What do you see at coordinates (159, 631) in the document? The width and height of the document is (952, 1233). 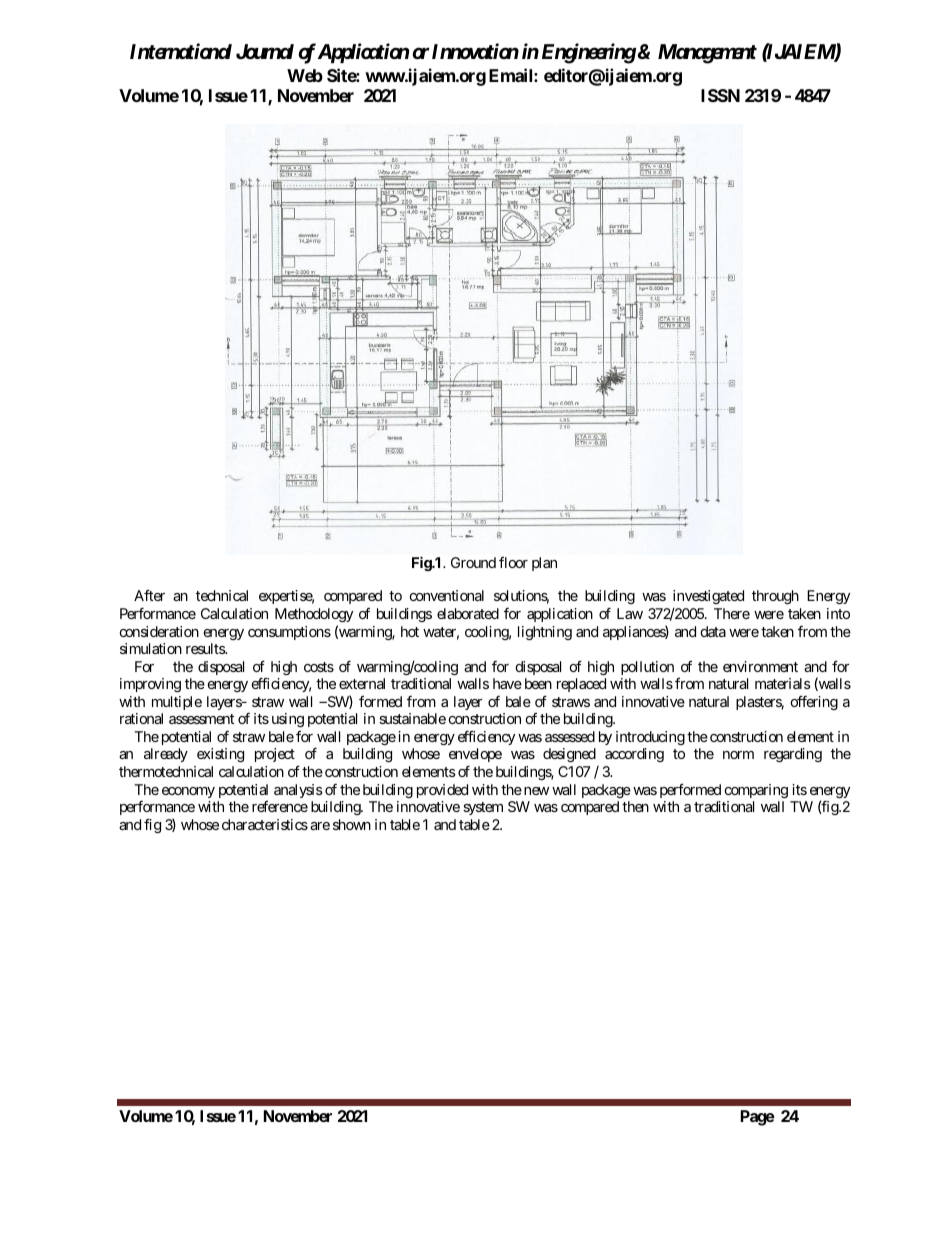 I see `consideration` at bounding box center [159, 631].
